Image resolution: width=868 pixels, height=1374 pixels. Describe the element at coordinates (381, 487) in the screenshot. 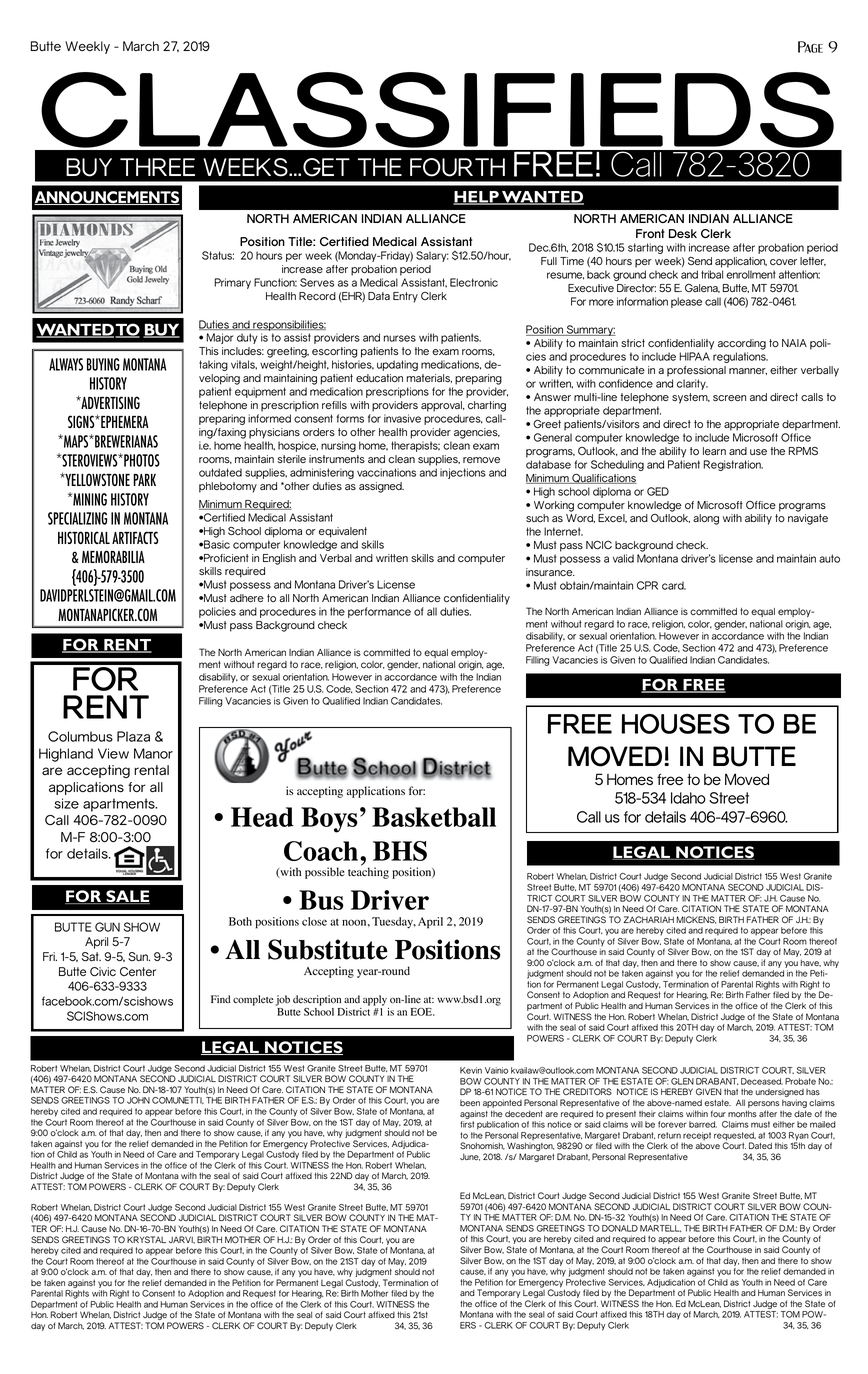

I see `assigned` at that location.
